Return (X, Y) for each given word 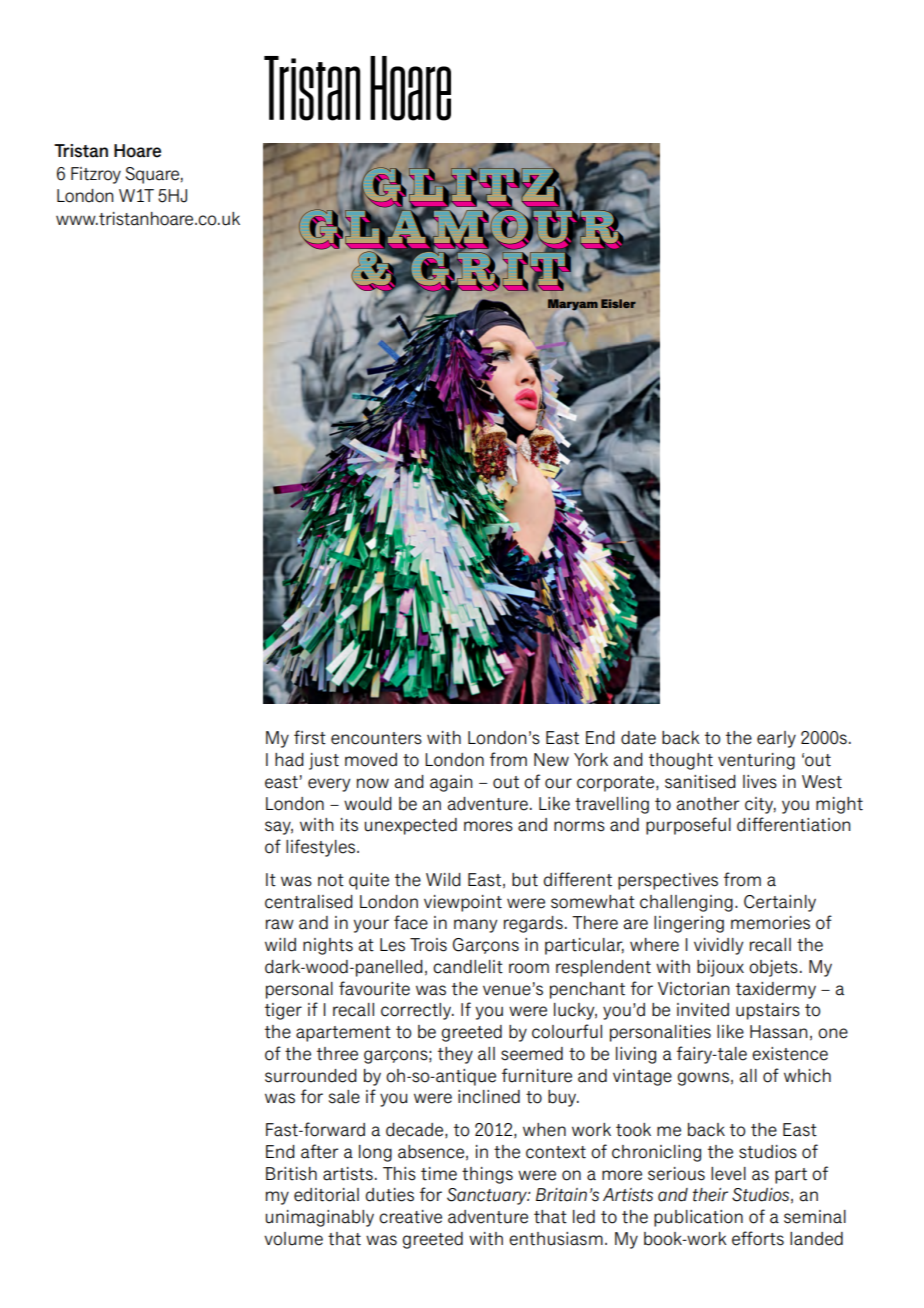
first (310, 737)
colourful (567, 1031)
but (525, 880)
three (337, 1054)
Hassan (779, 1032)
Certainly (780, 903)
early (776, 739)
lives (760, 782)
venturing (756, 761)
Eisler (618, 303)
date (638, 738)
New (551, 760)
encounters (376, 738)
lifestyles (322, 848)
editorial (326, 1195)
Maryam (573, 304)
